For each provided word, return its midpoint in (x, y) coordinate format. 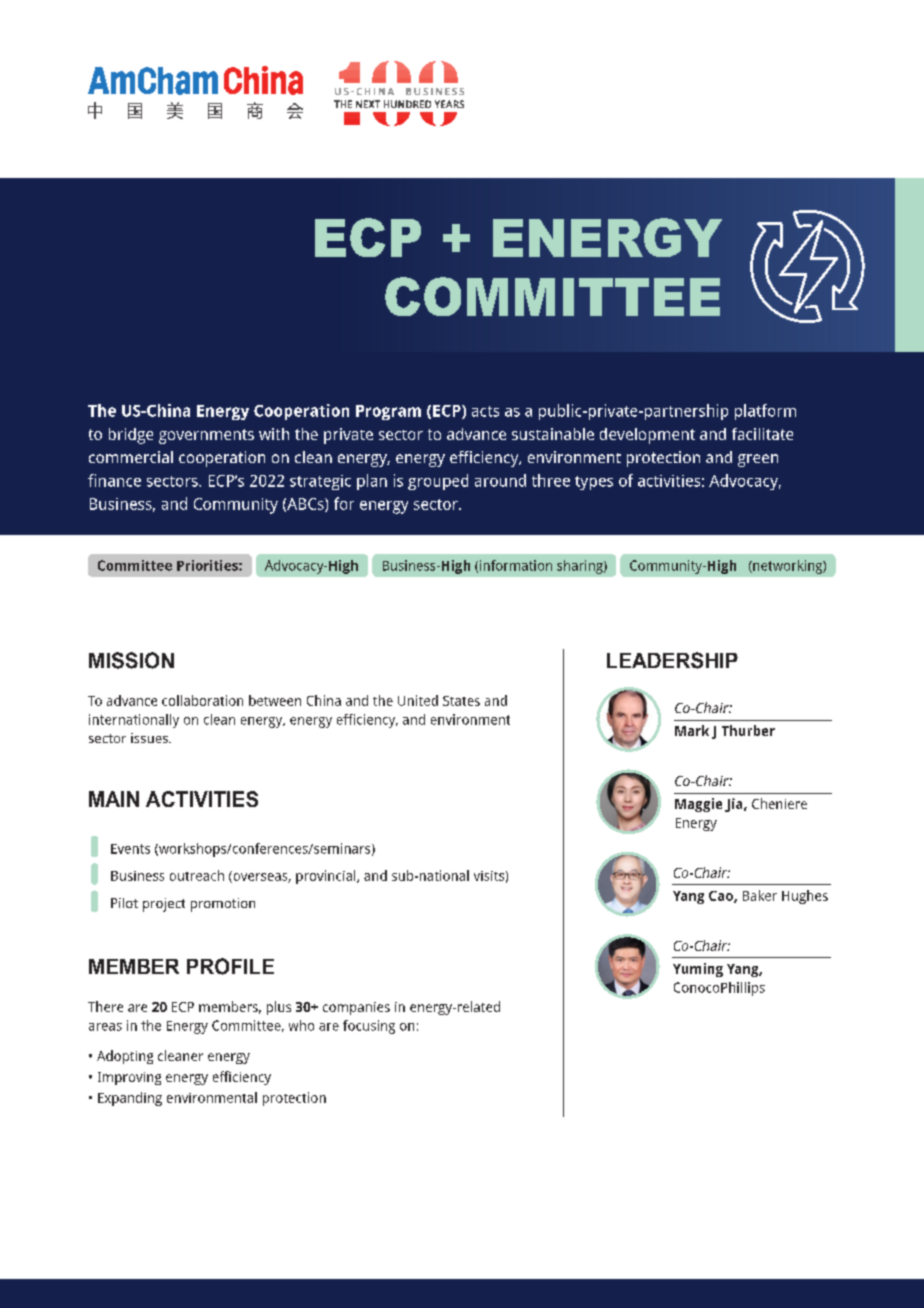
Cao (722, 897)
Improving (129, 1078)
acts (485, 411)
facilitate (762, 434)
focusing (369, 1027)
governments (206, 436)
